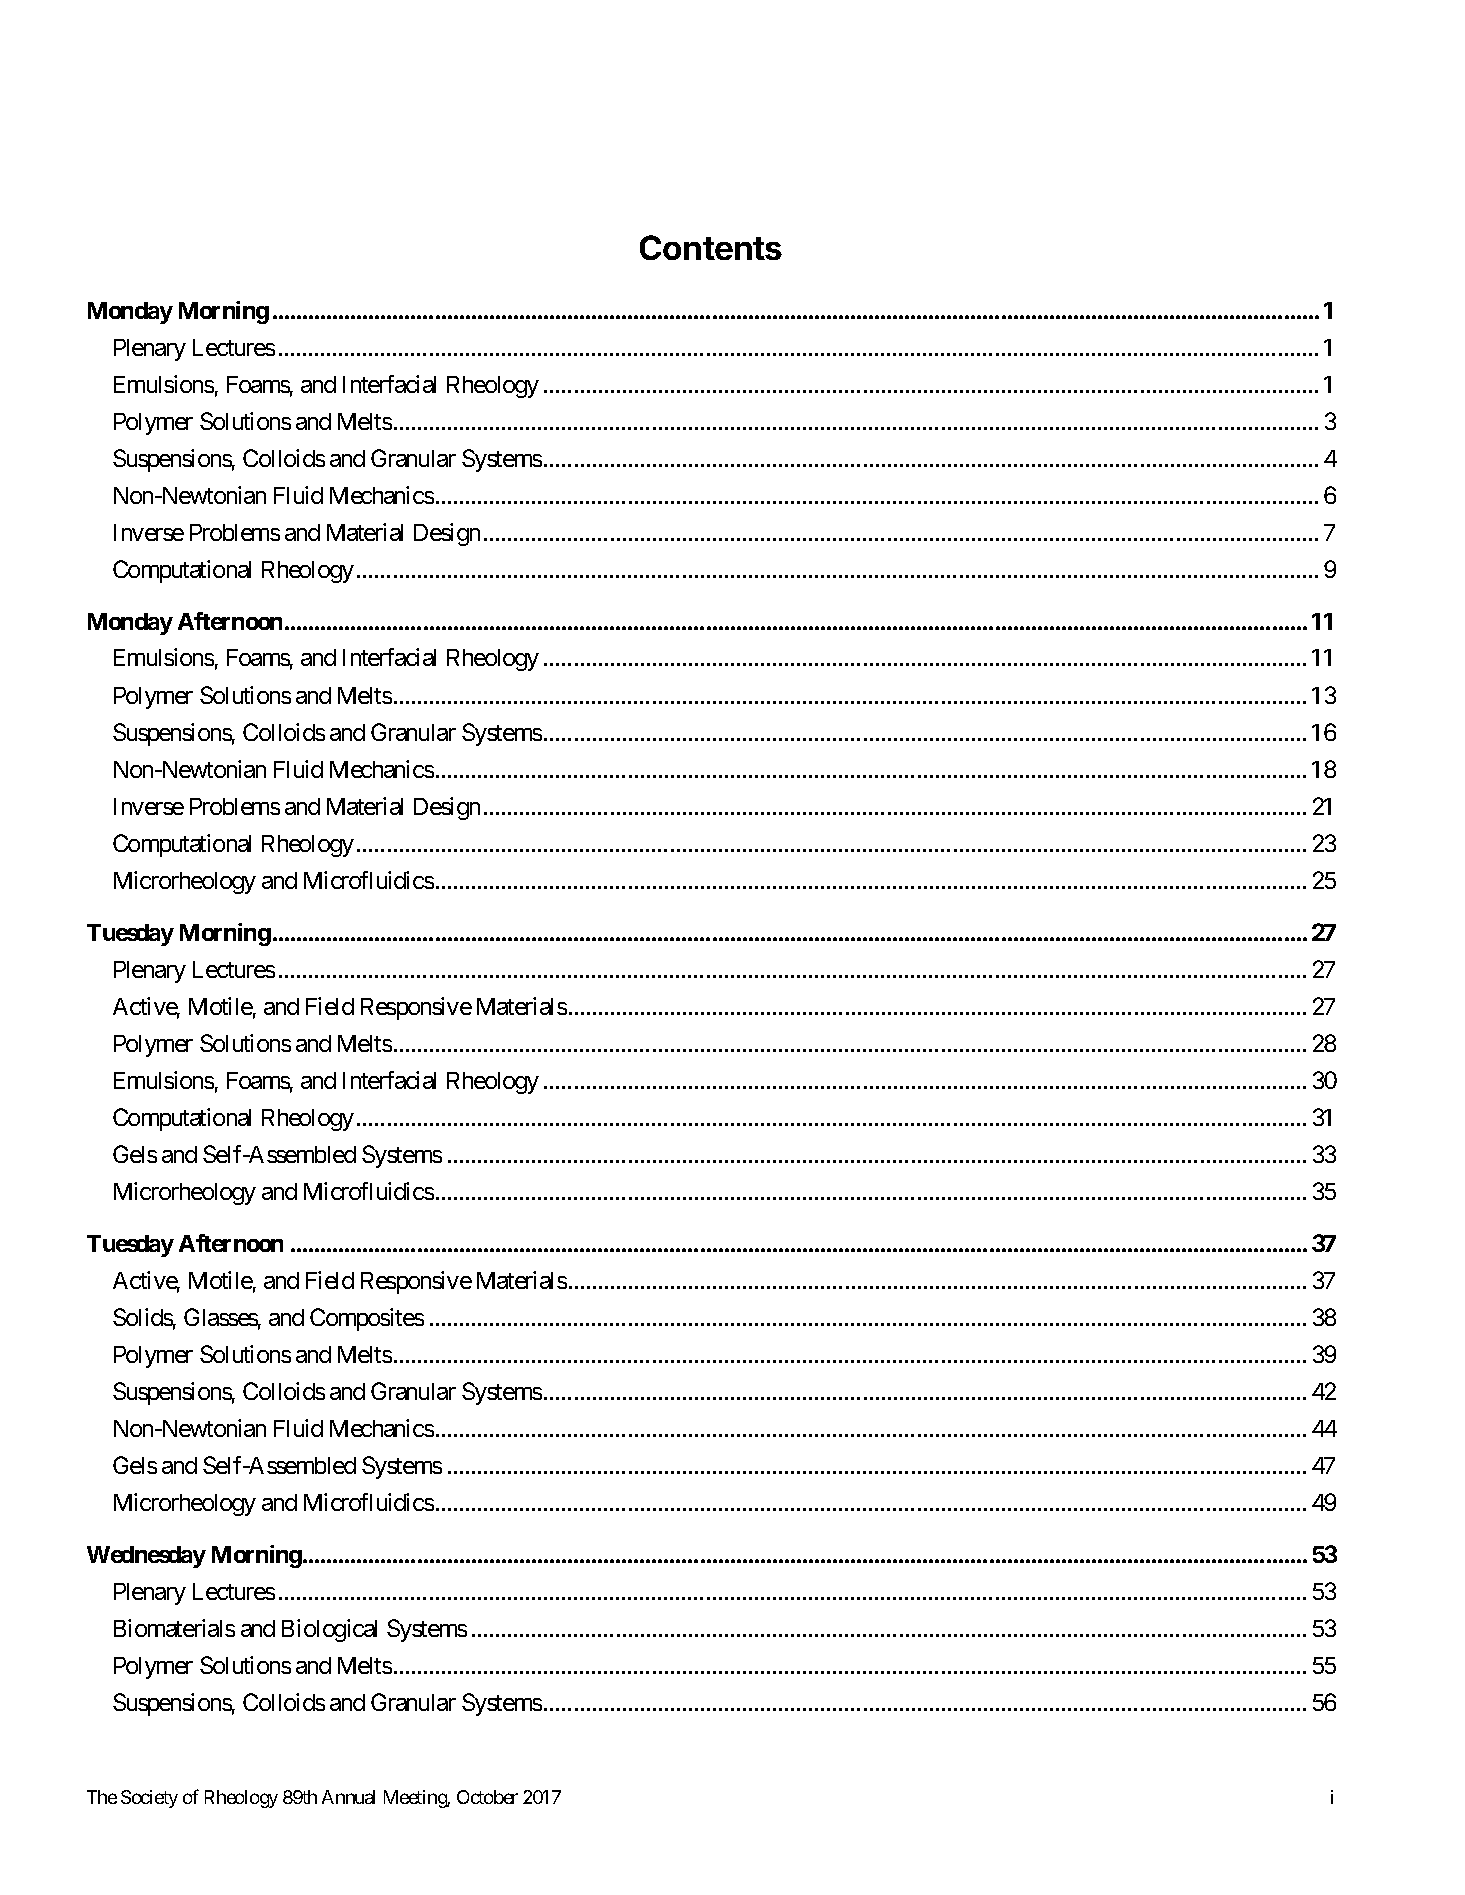 This screenshot has height=1895, width=1465. I want to click on Wednesday, so click(146, 1557).
